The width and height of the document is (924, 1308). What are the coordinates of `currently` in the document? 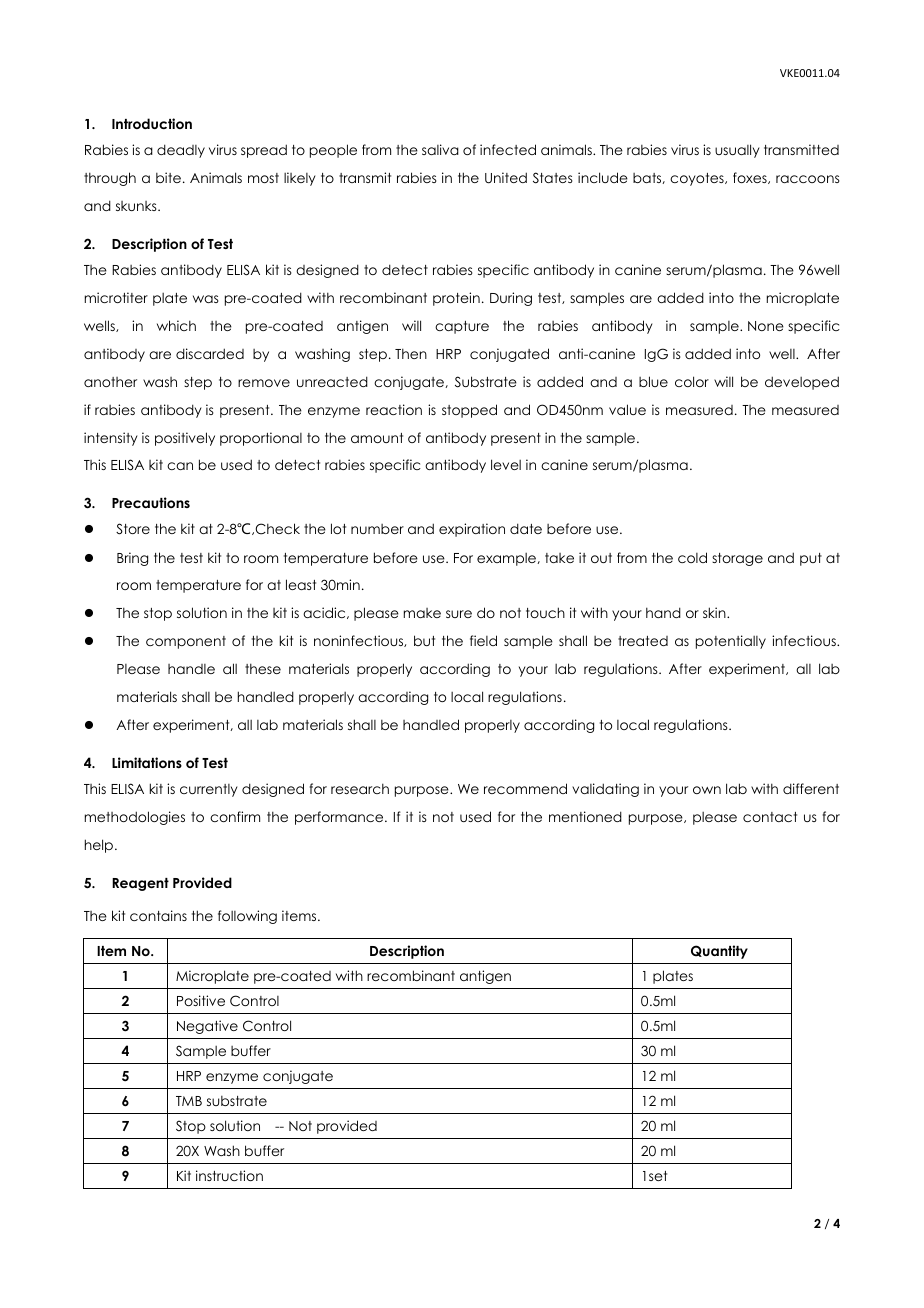 It's located at (209, 790).
